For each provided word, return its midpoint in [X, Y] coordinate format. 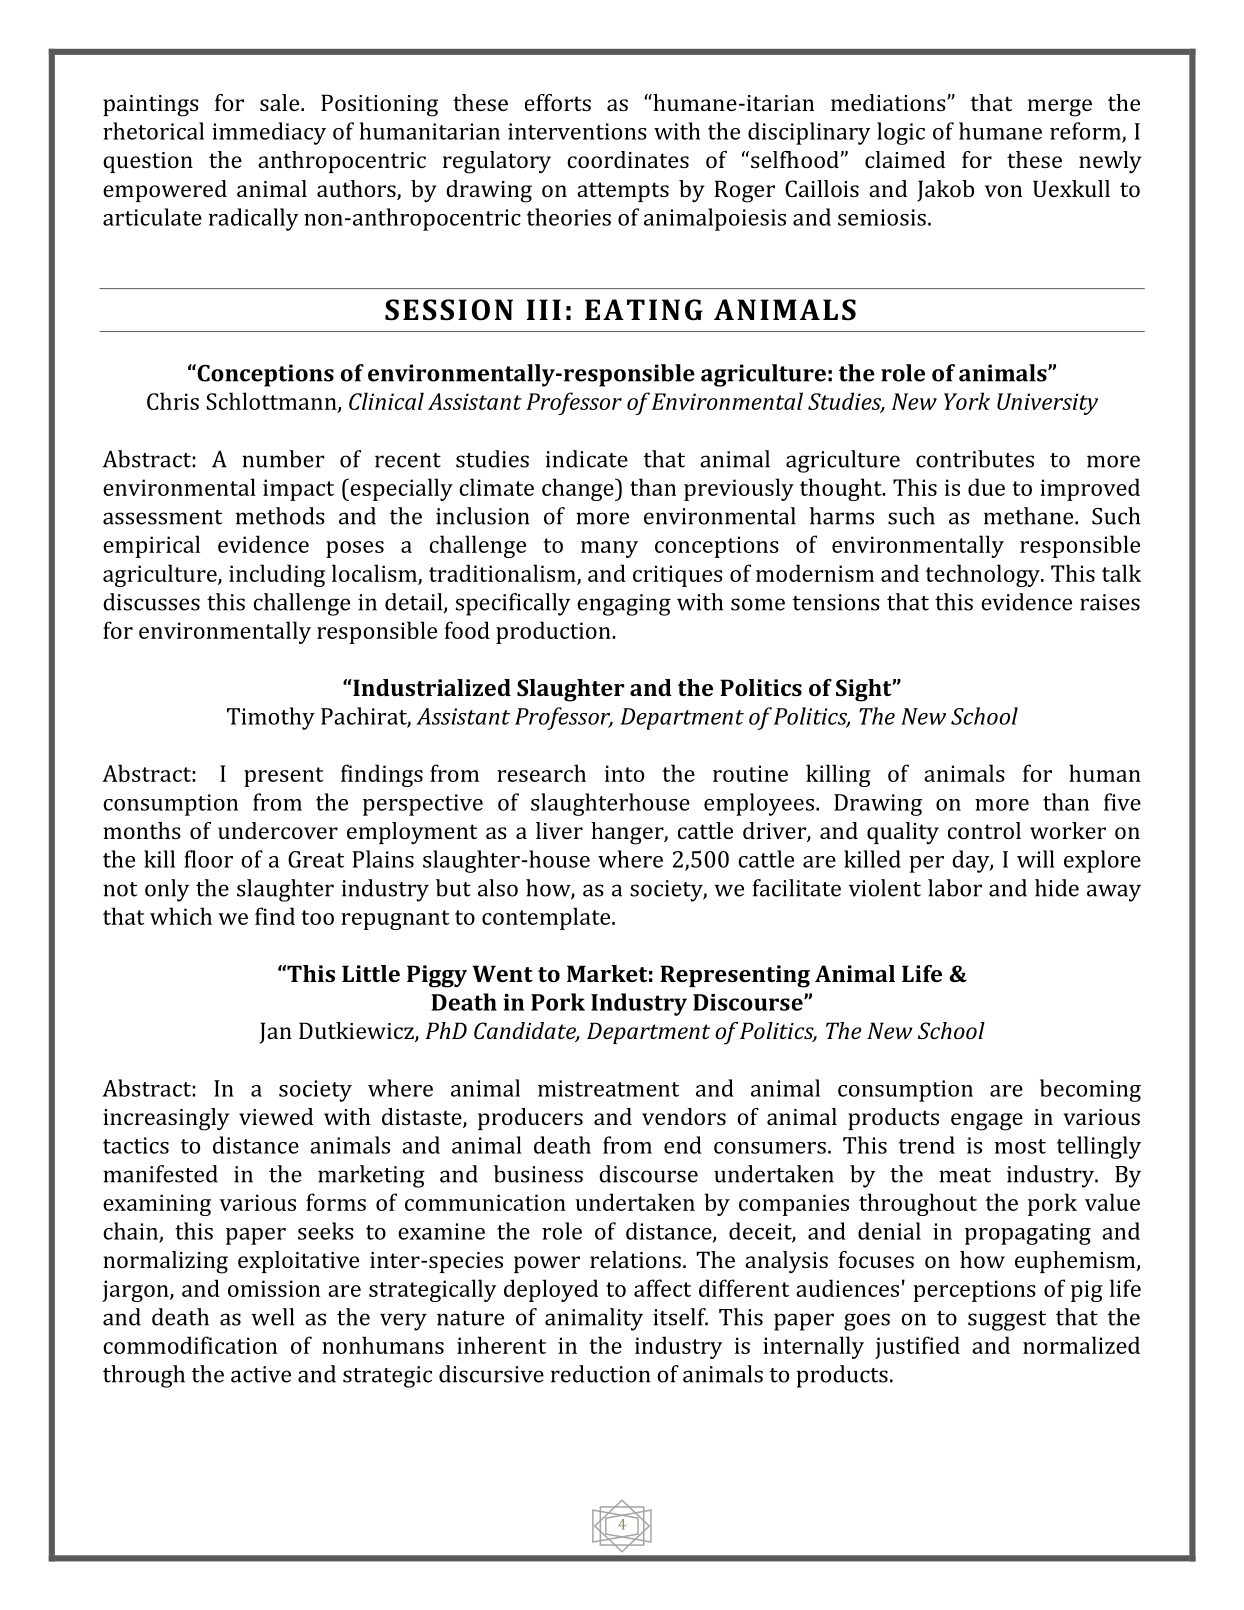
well [272, 1317]
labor [955, 888]
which [181, 916]
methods [280, 516]
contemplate [547, 918]
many [609, 549]
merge [1060, 108]
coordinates [628, 159]
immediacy [269, 133]
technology [984, 575]
